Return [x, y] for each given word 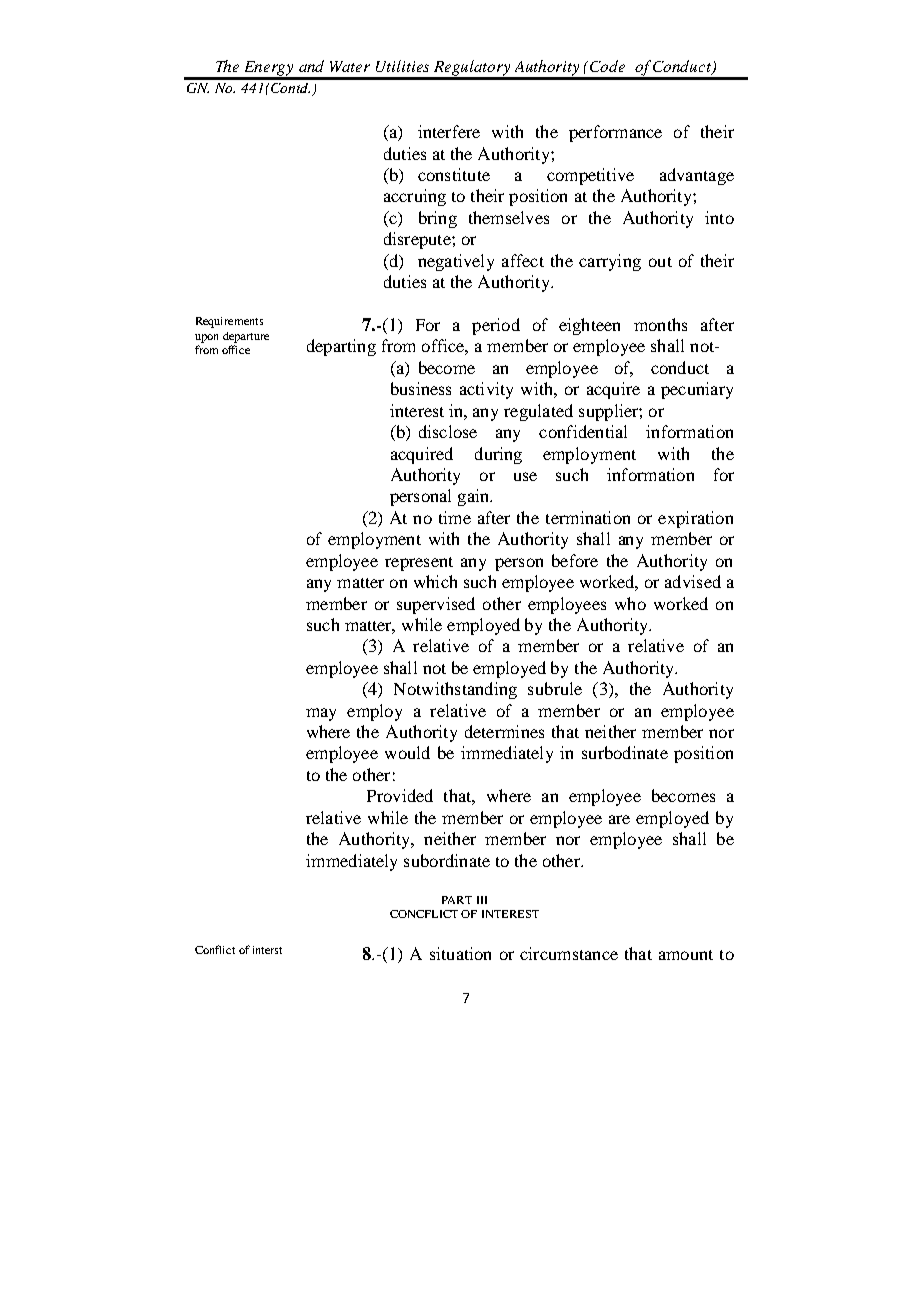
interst [267, 950]
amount [686, 955]
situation [460, 953]
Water [350, 66]
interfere [449, 131]
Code [607, 66]
